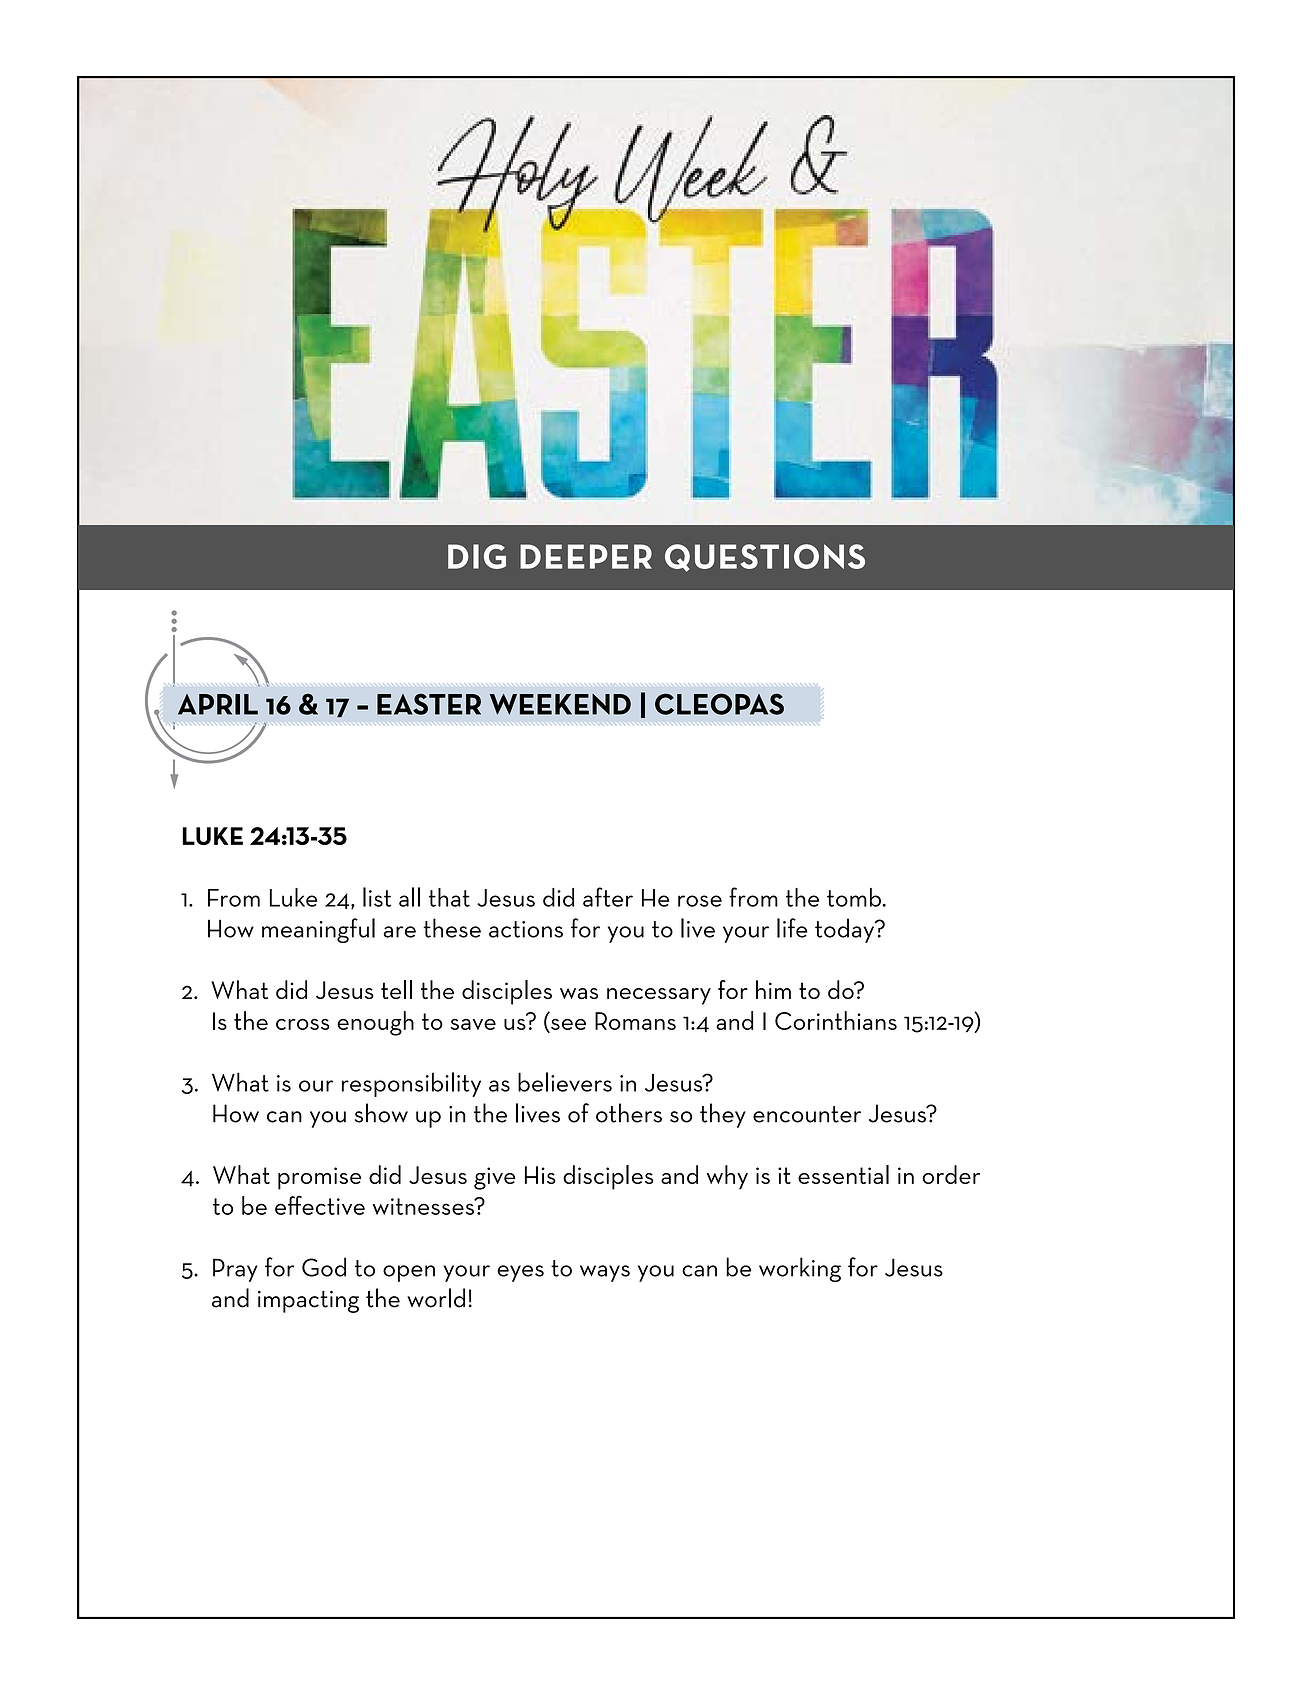 The image size is (1310, 1695). I want to click on DEEPER, so click(586, 556).
